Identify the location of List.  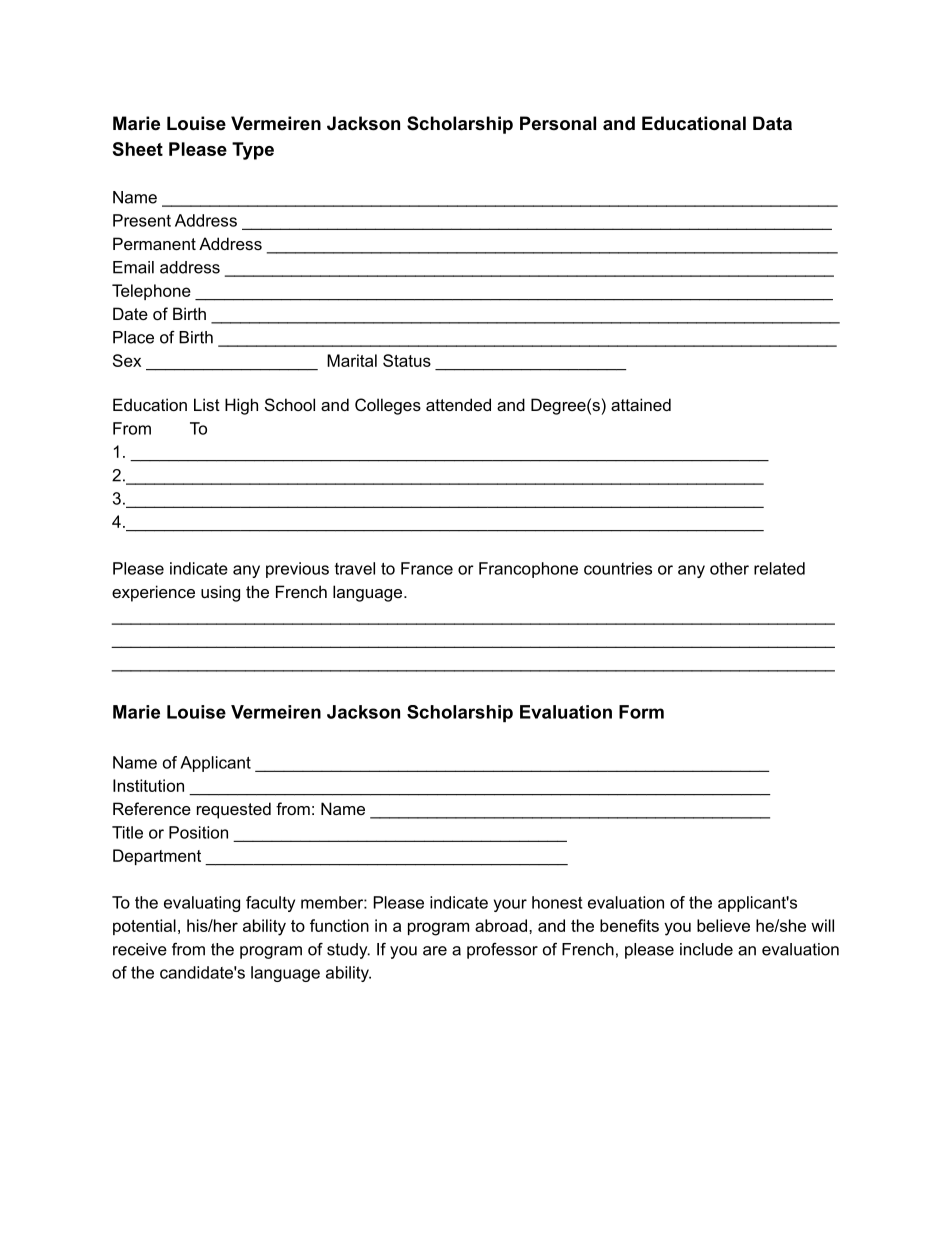
(207, 404).
